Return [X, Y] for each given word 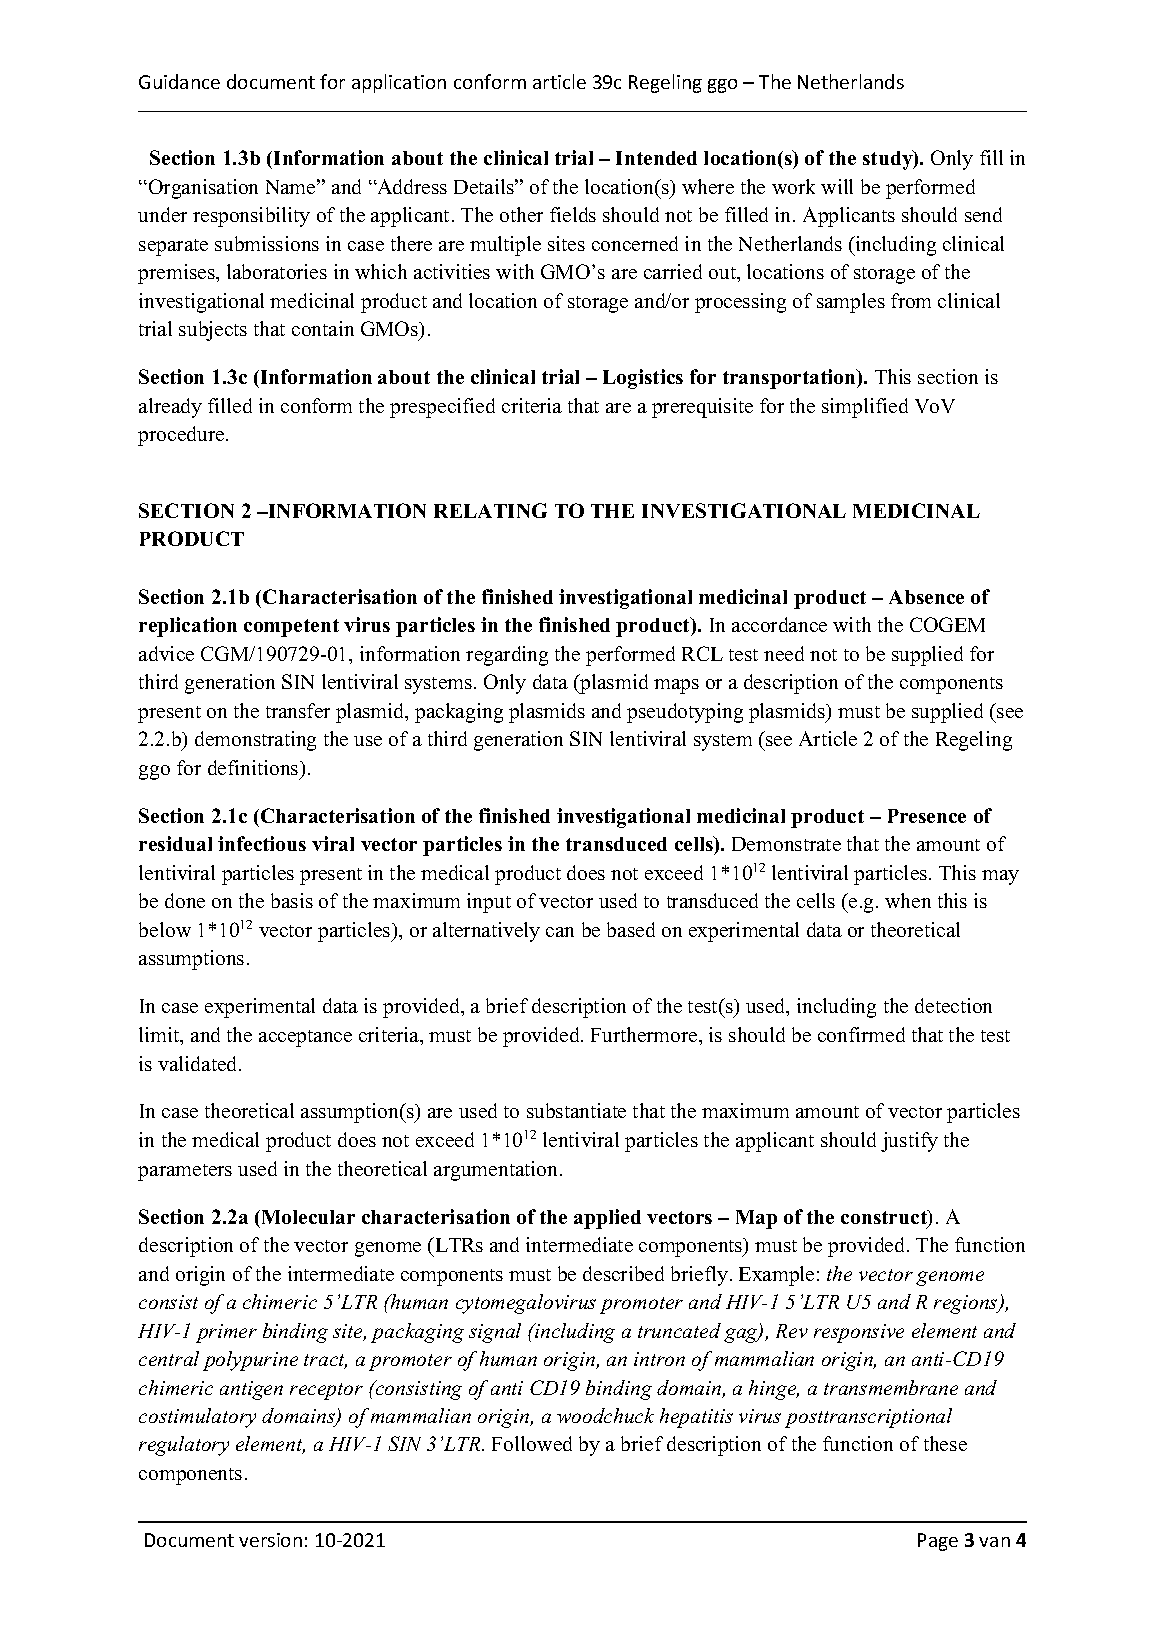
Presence [927, 816]
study [889, 160]
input [489, 903]
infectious [262, 843]
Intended [656, 158]
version [270, 1540]
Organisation [203, 189]
